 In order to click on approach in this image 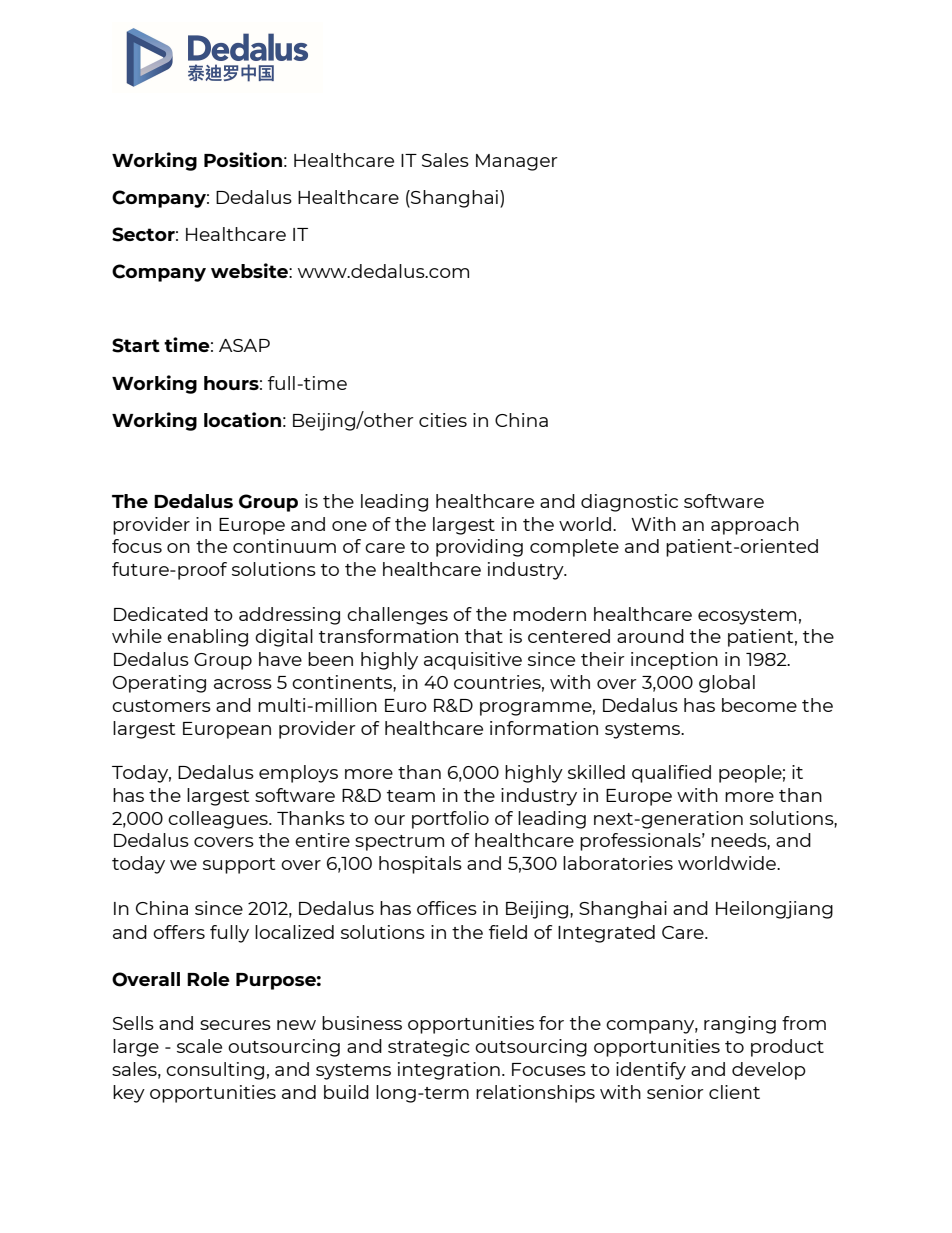, I will do `click(755, 526)`.
